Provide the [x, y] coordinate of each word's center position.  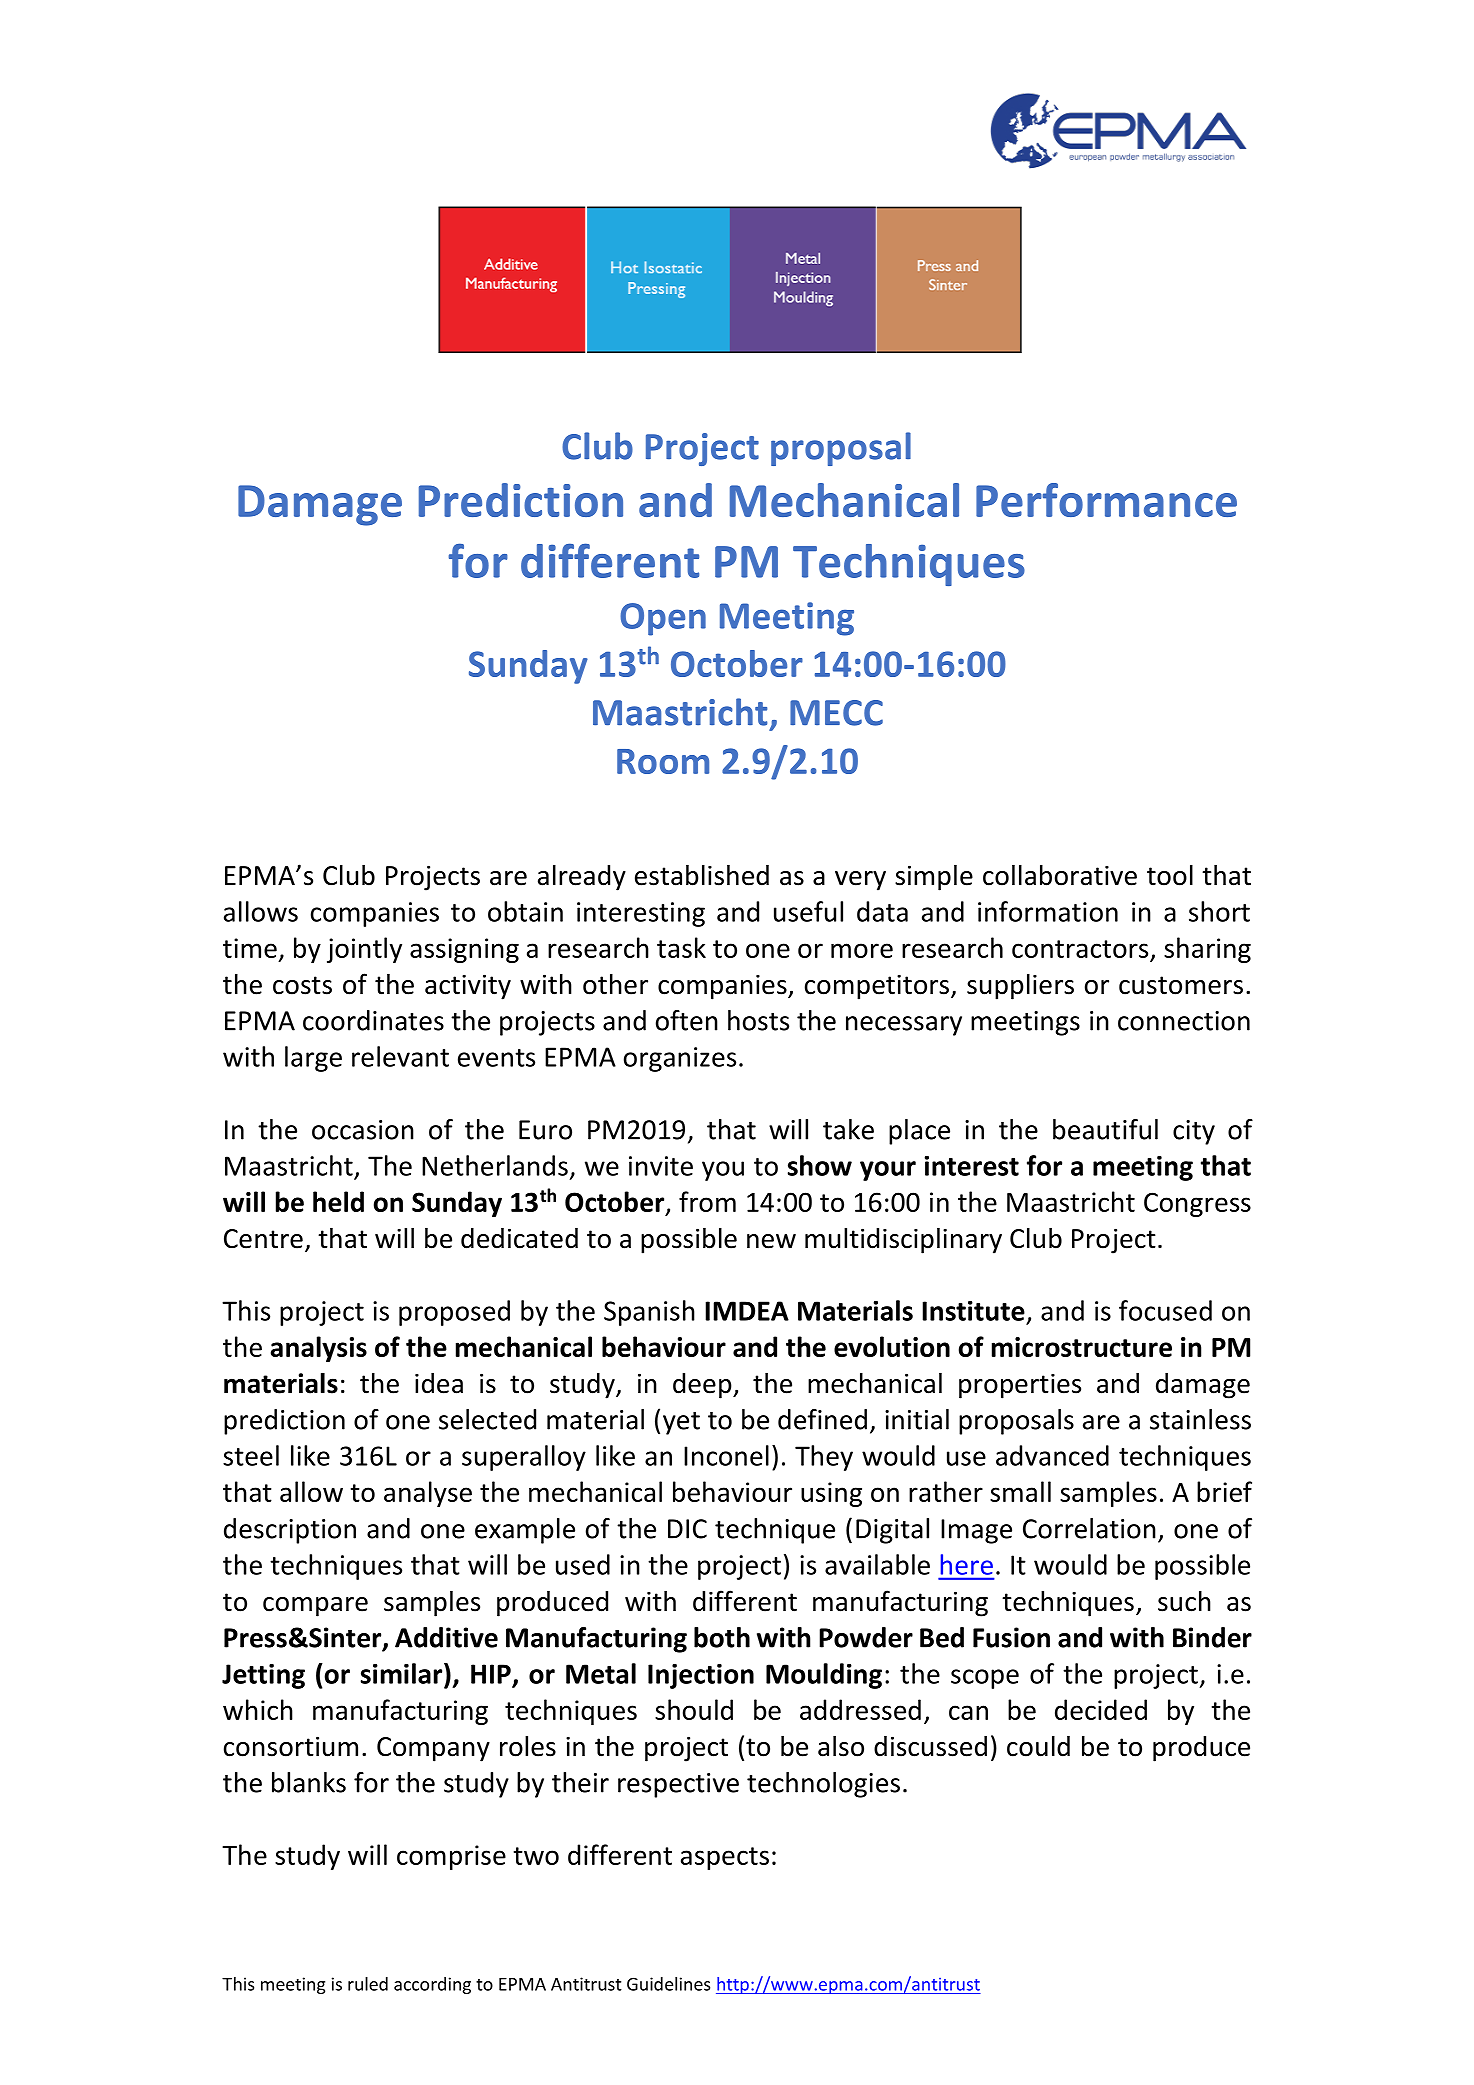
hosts [758, 1020]
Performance [1106, 500]
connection [1184, 1021]
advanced [1052, 1455]
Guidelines [668, 1984]
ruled [368, 1984]
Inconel [726, 1455]
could [1038, 1746]
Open [663, 619]
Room [663, 761]
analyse [428, 1494]
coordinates [373, 1020]
